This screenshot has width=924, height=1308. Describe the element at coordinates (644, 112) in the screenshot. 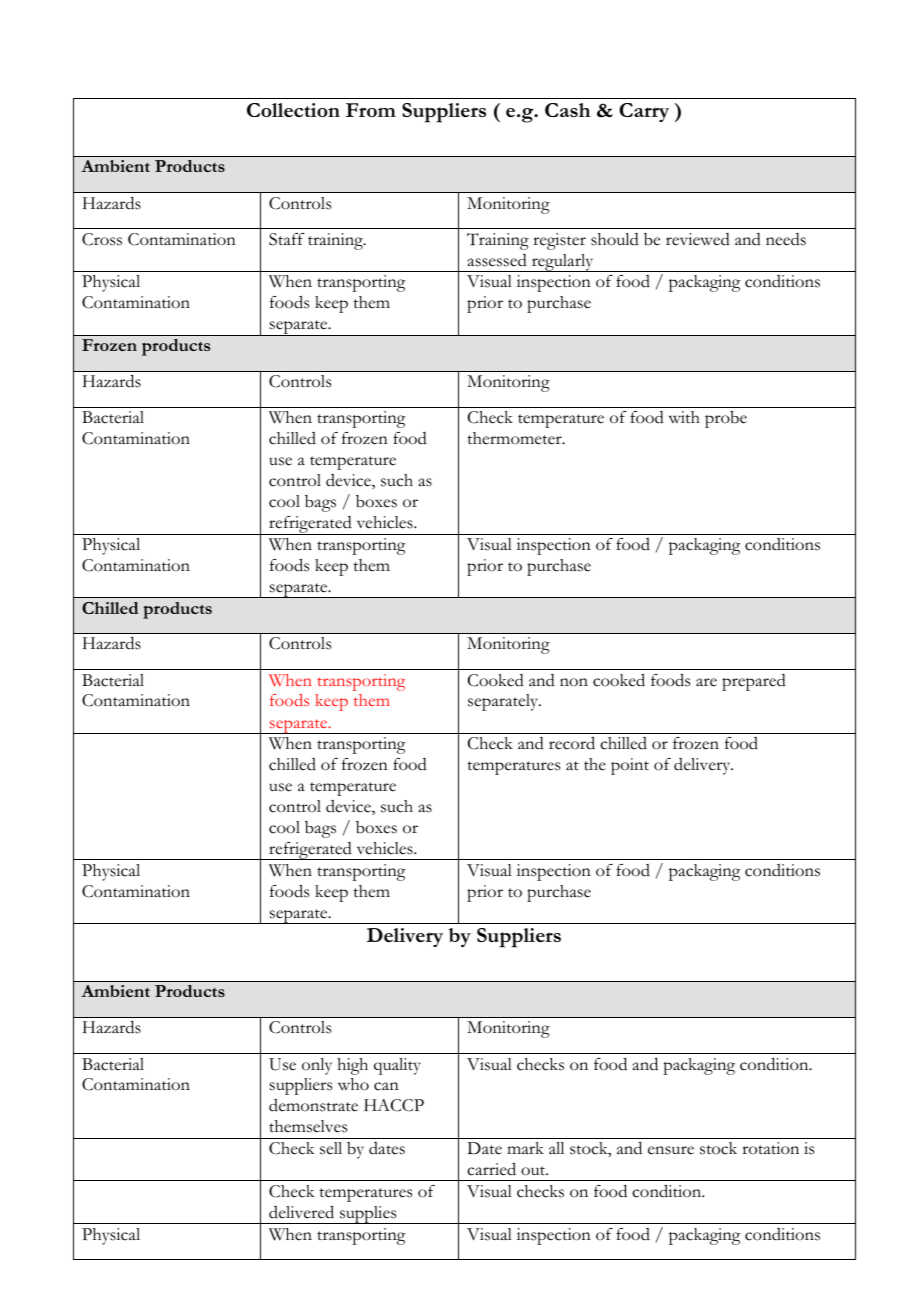

I see `Carry` at that location.
